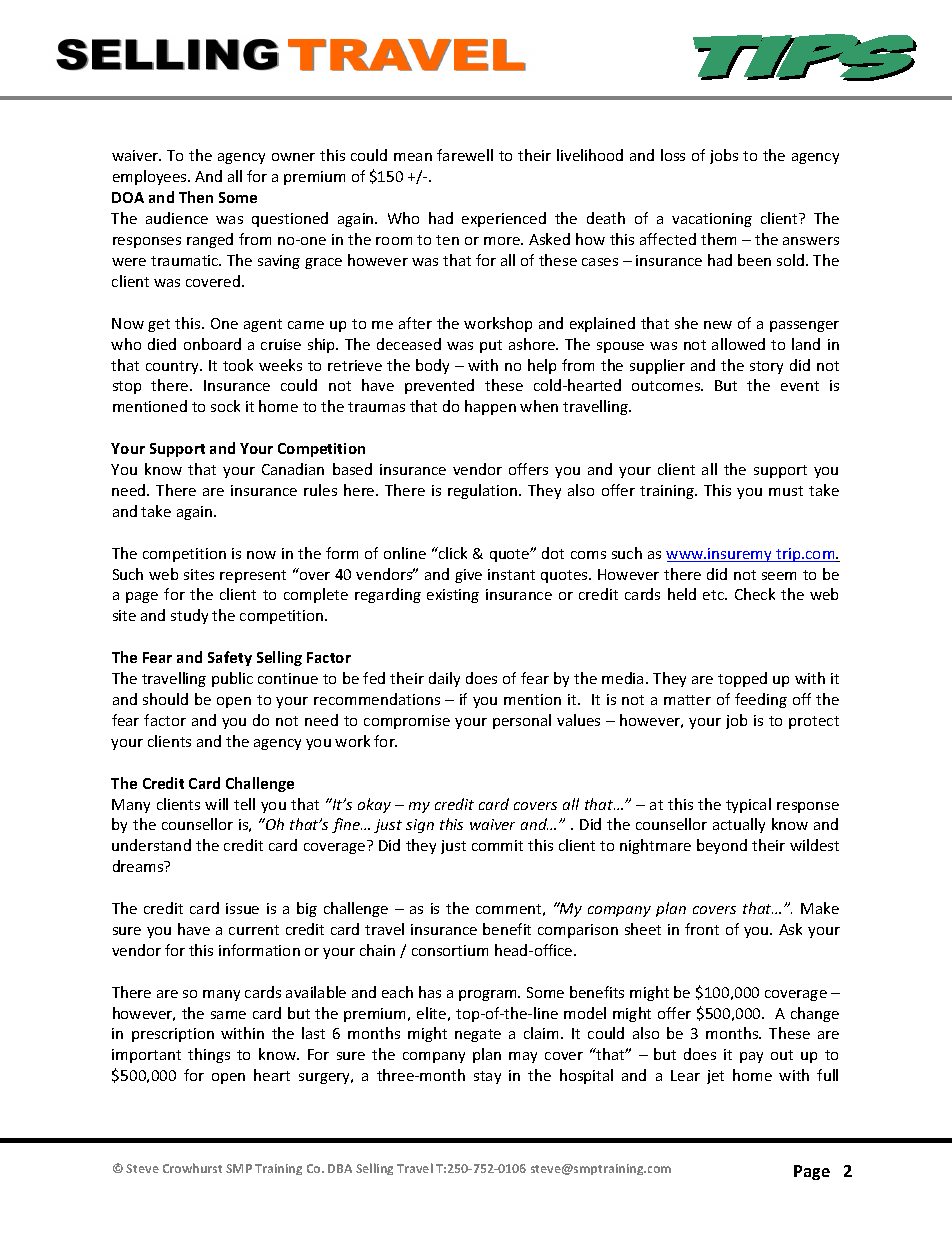 This screenshot has height=1233, width=952. What do you see at coordinates (465, 155) in the screenshot?
I see `farewell` at bounding box center [465, 155].
